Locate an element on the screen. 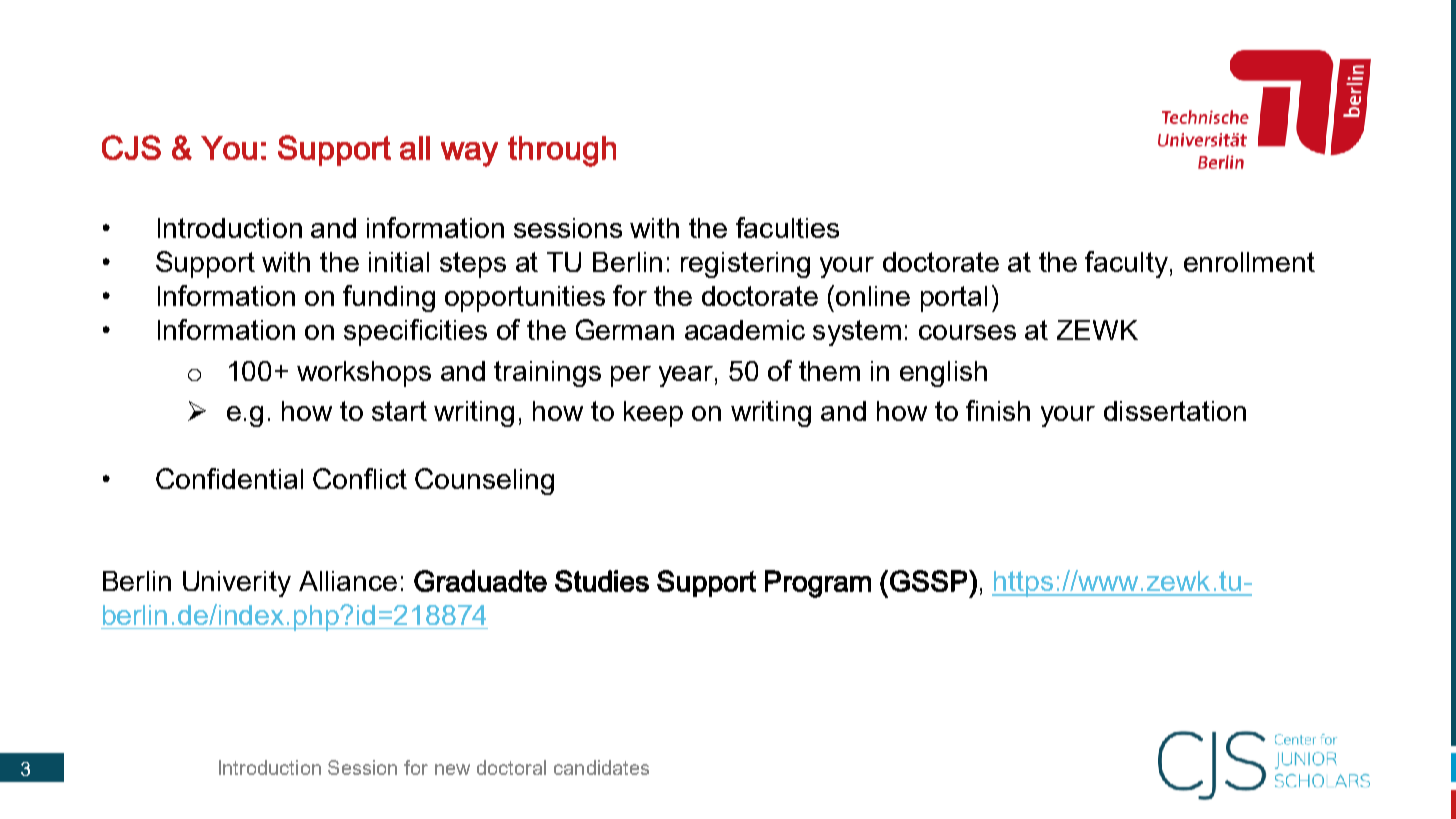 This screenshot has width=1456, height=819. keep is located at coordinates (653, 414).
